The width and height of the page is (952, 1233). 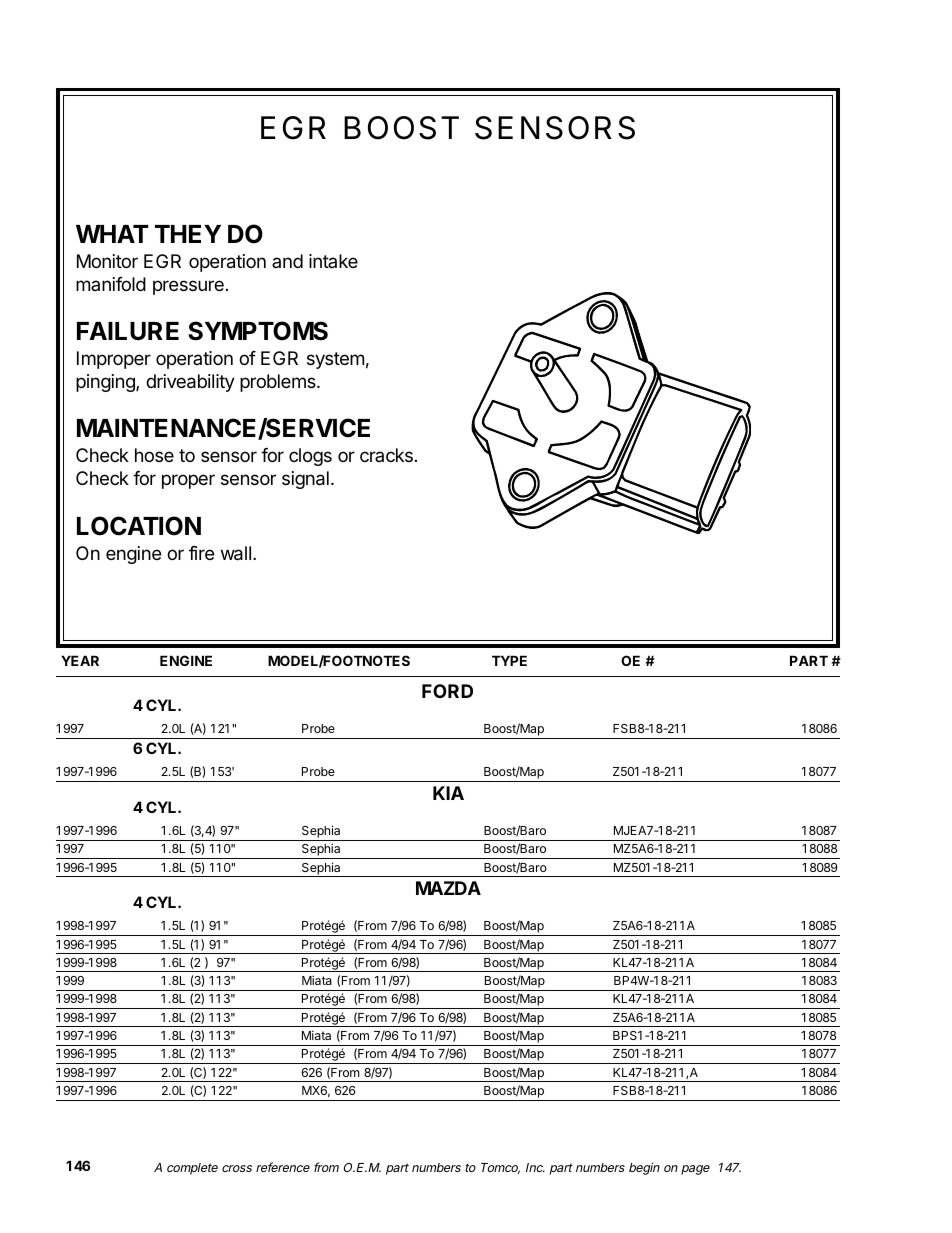 What do you see at coordinates (80, 660) in the page?
I see `YEAR` at bounding box center [80, 660].
